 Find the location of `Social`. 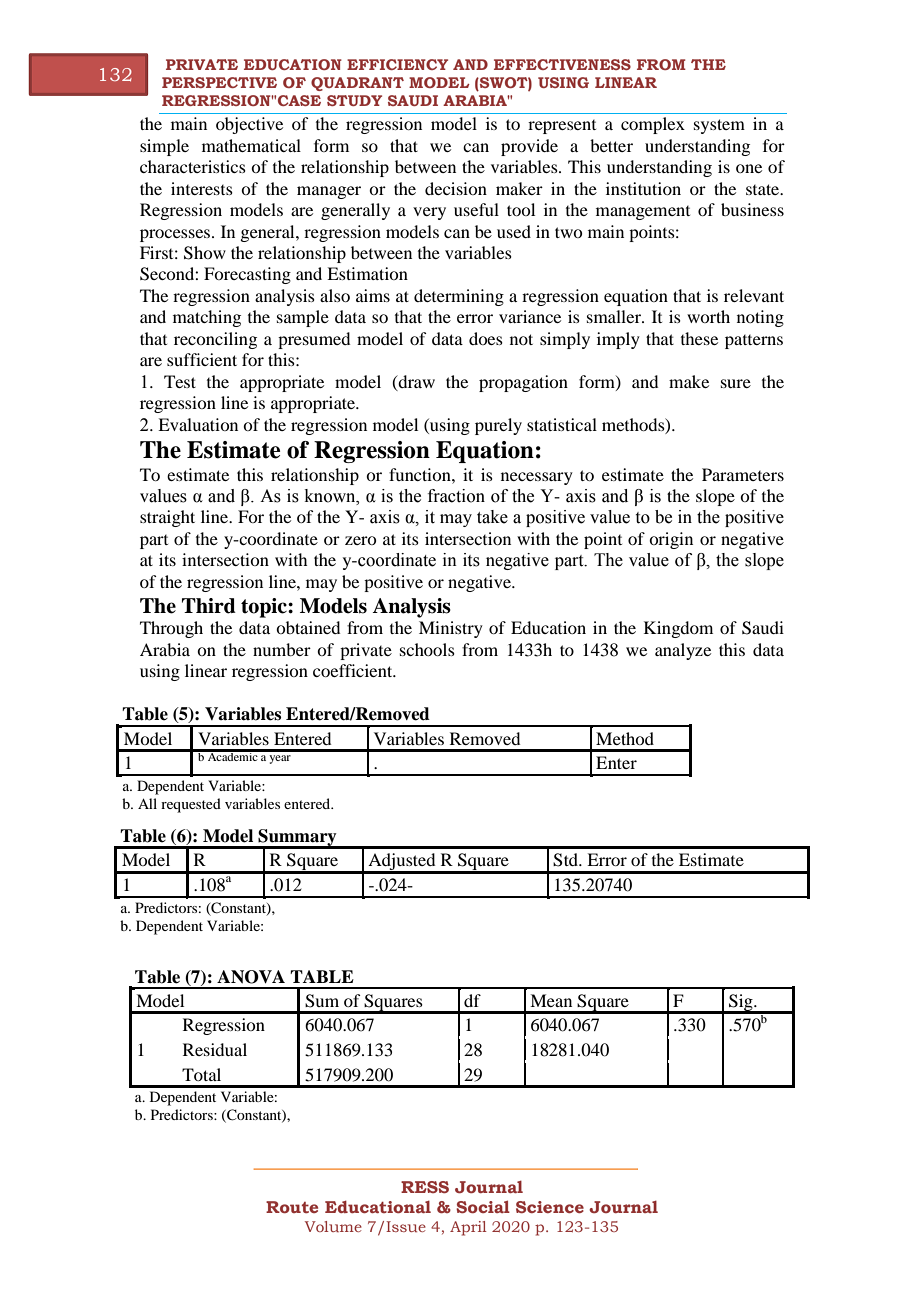

Social is located at coordinates (483, 1206).
